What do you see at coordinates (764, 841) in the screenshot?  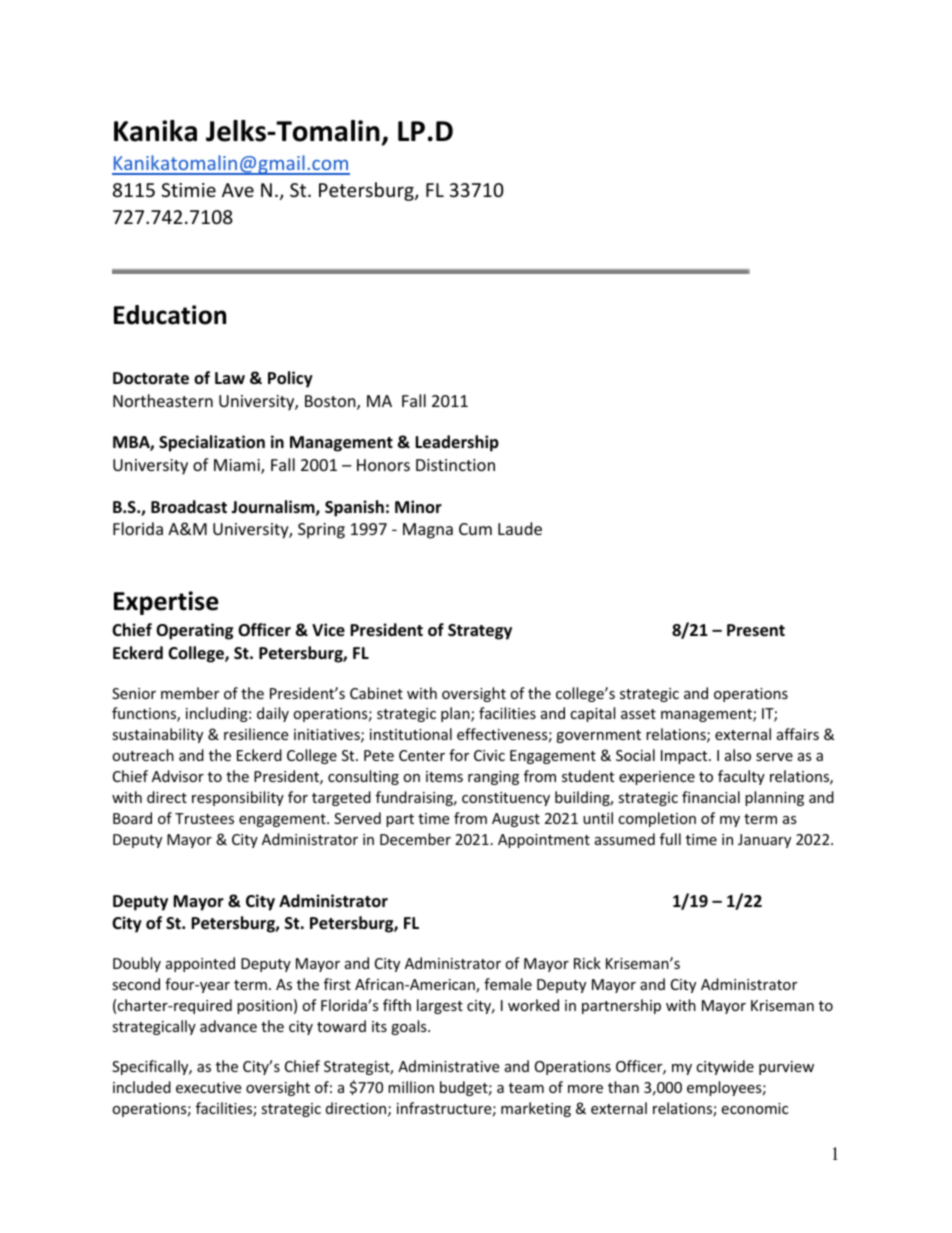 I see `January` at bounding box center [764, 841].
